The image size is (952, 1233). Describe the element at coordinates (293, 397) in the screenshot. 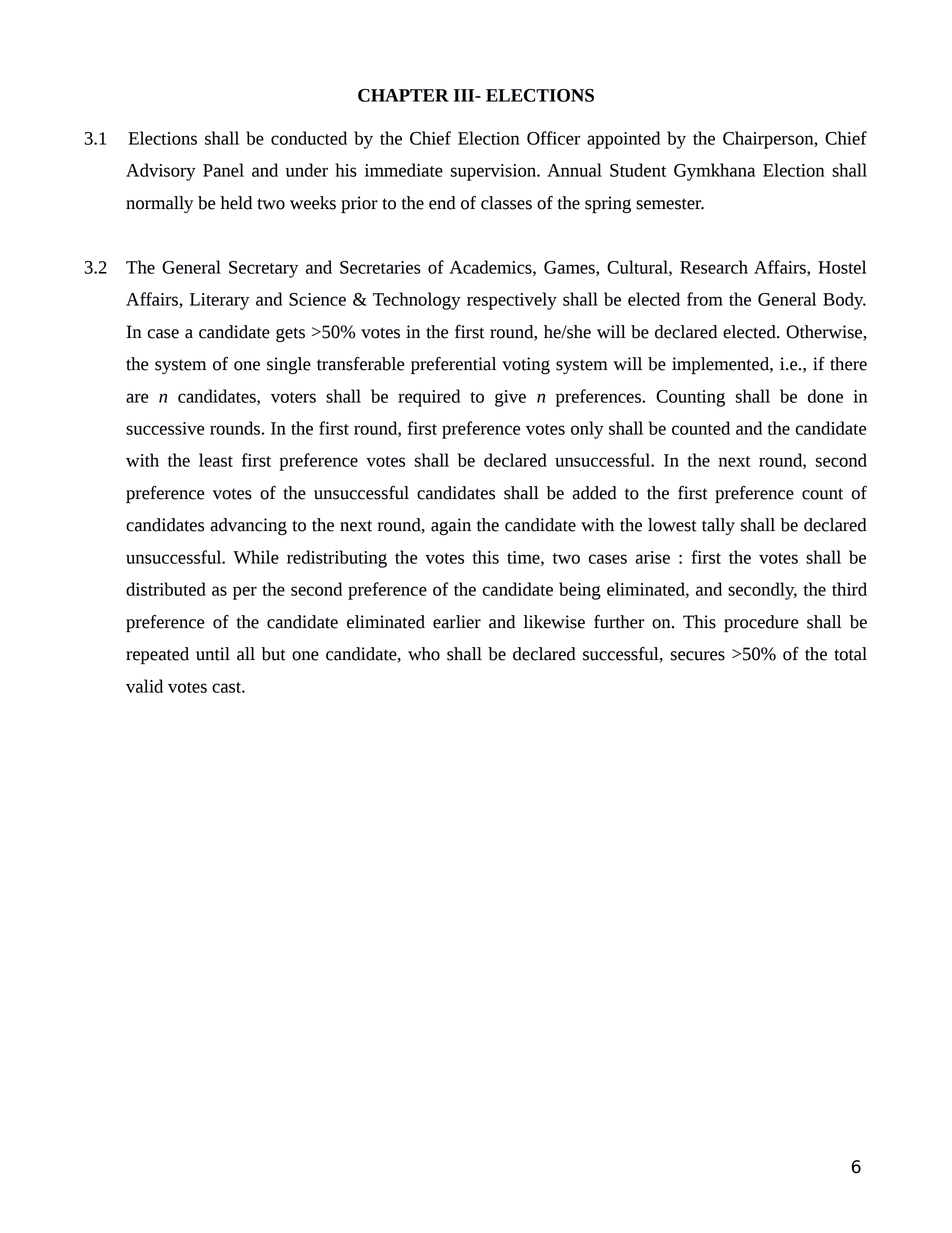

I see `voters` at that location.
